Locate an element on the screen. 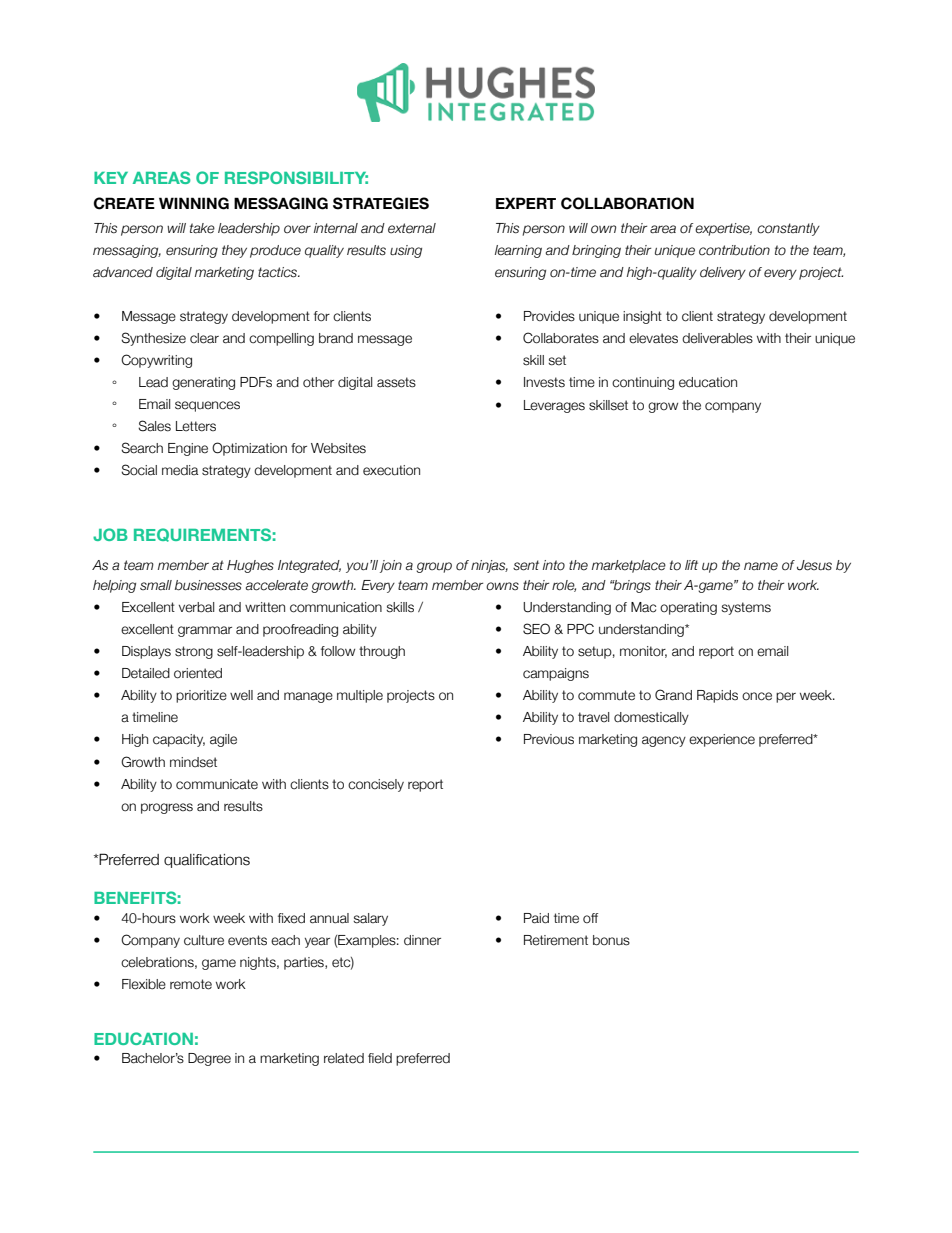 This screenshot has width=952, height=1233. constantly is located at coordinates (788, 229).
